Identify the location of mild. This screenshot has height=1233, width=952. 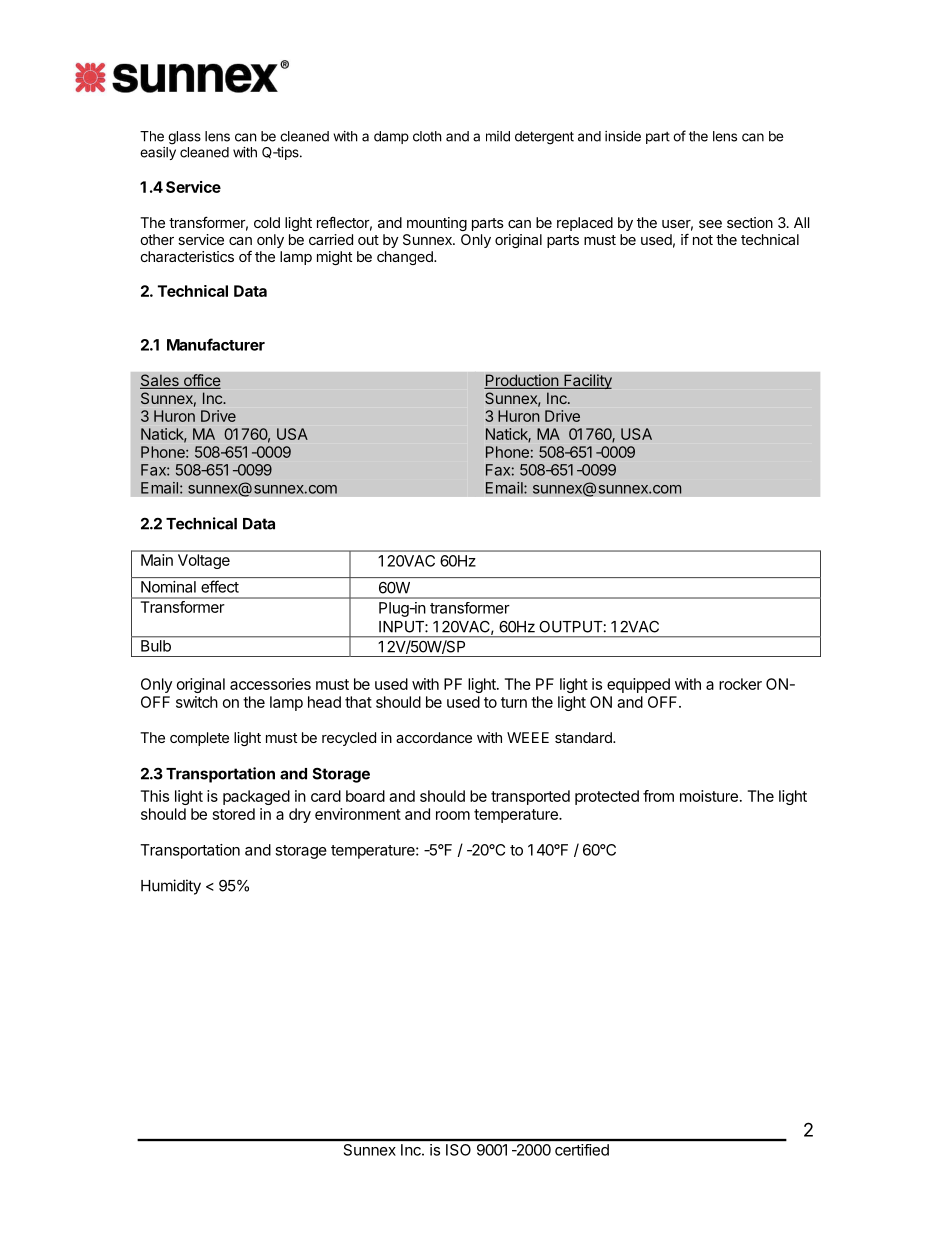
(498, 136).
